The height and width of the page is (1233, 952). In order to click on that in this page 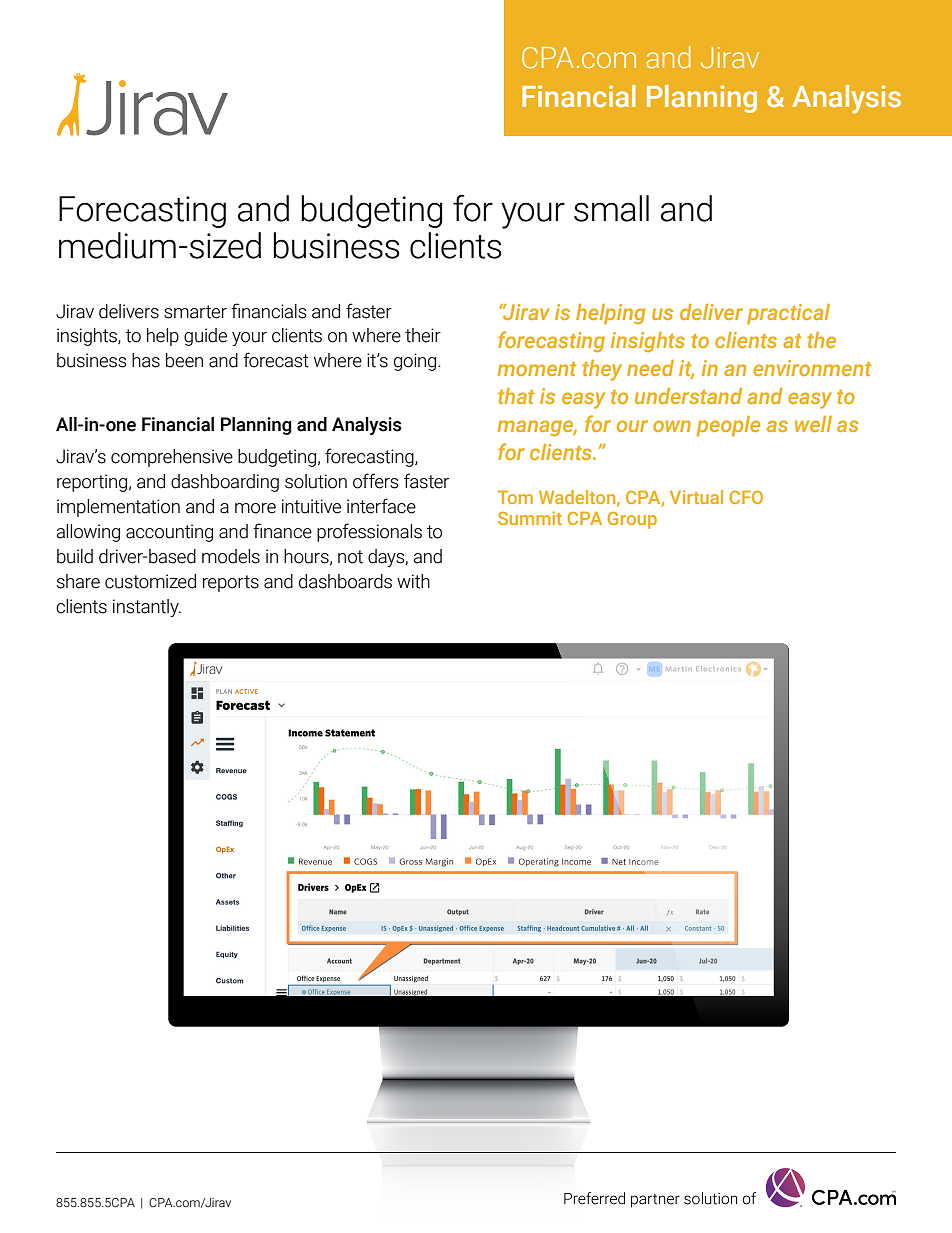, I will do `click(516, 396)`.
